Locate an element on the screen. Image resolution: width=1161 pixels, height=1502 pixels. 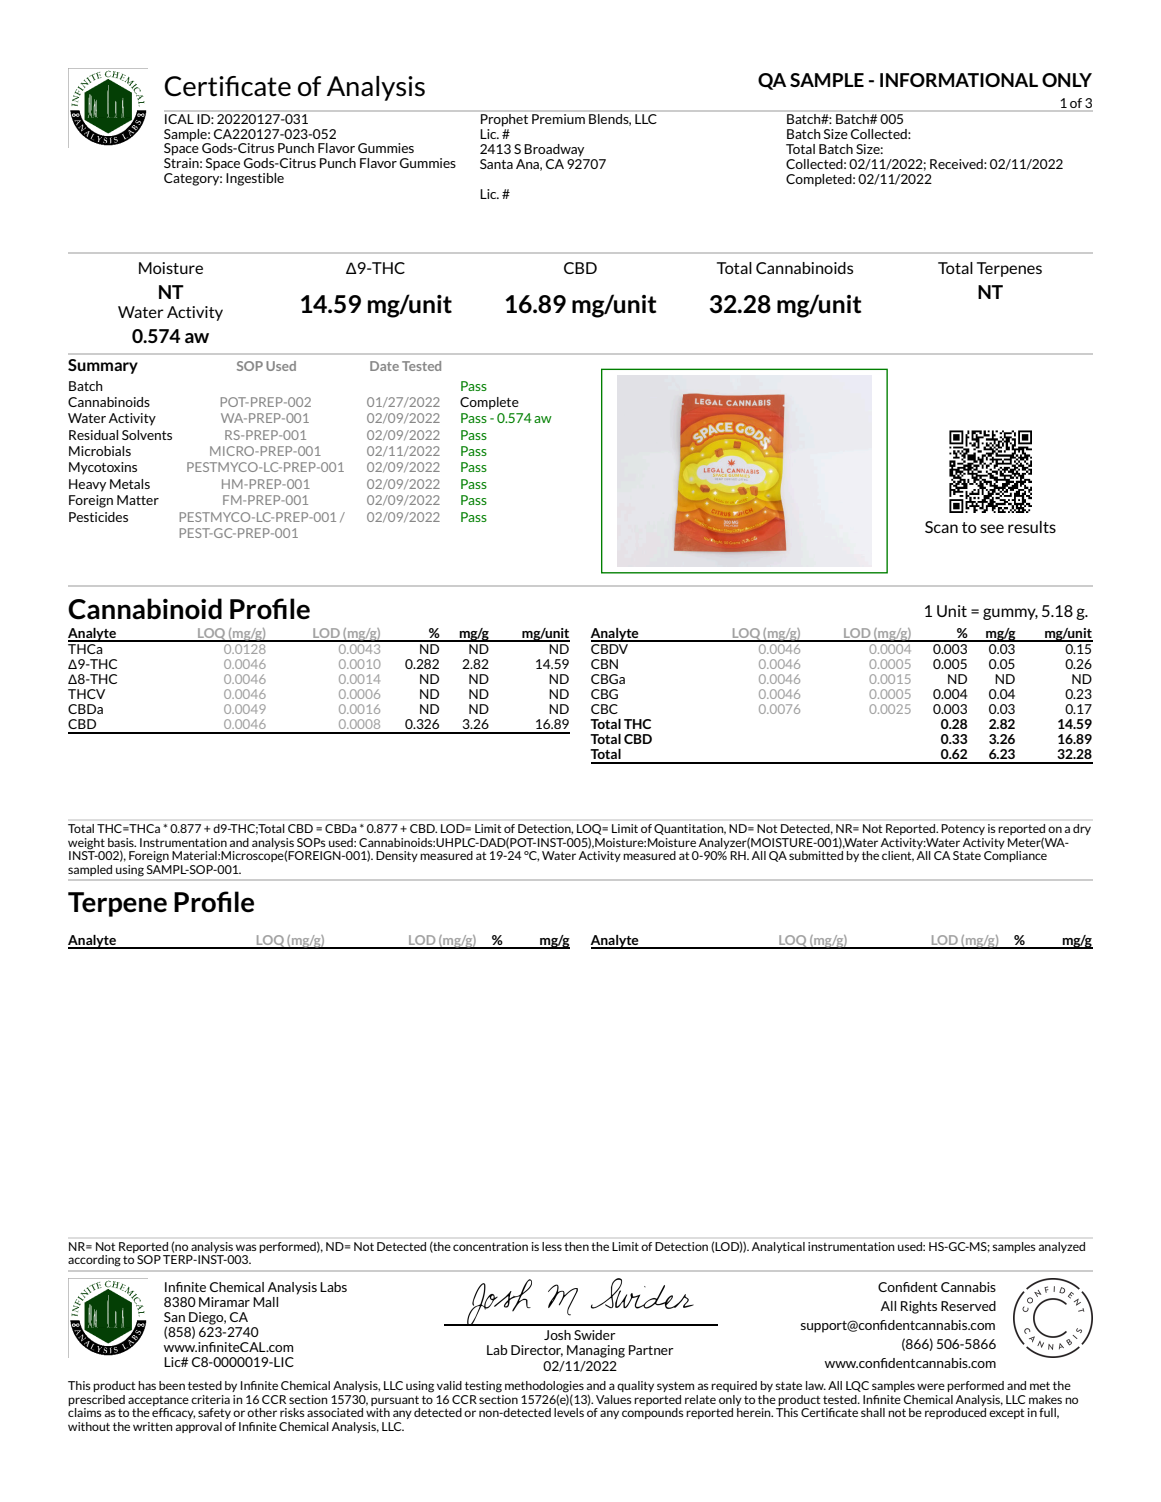
Scan is located at coordinates (941, 527).
